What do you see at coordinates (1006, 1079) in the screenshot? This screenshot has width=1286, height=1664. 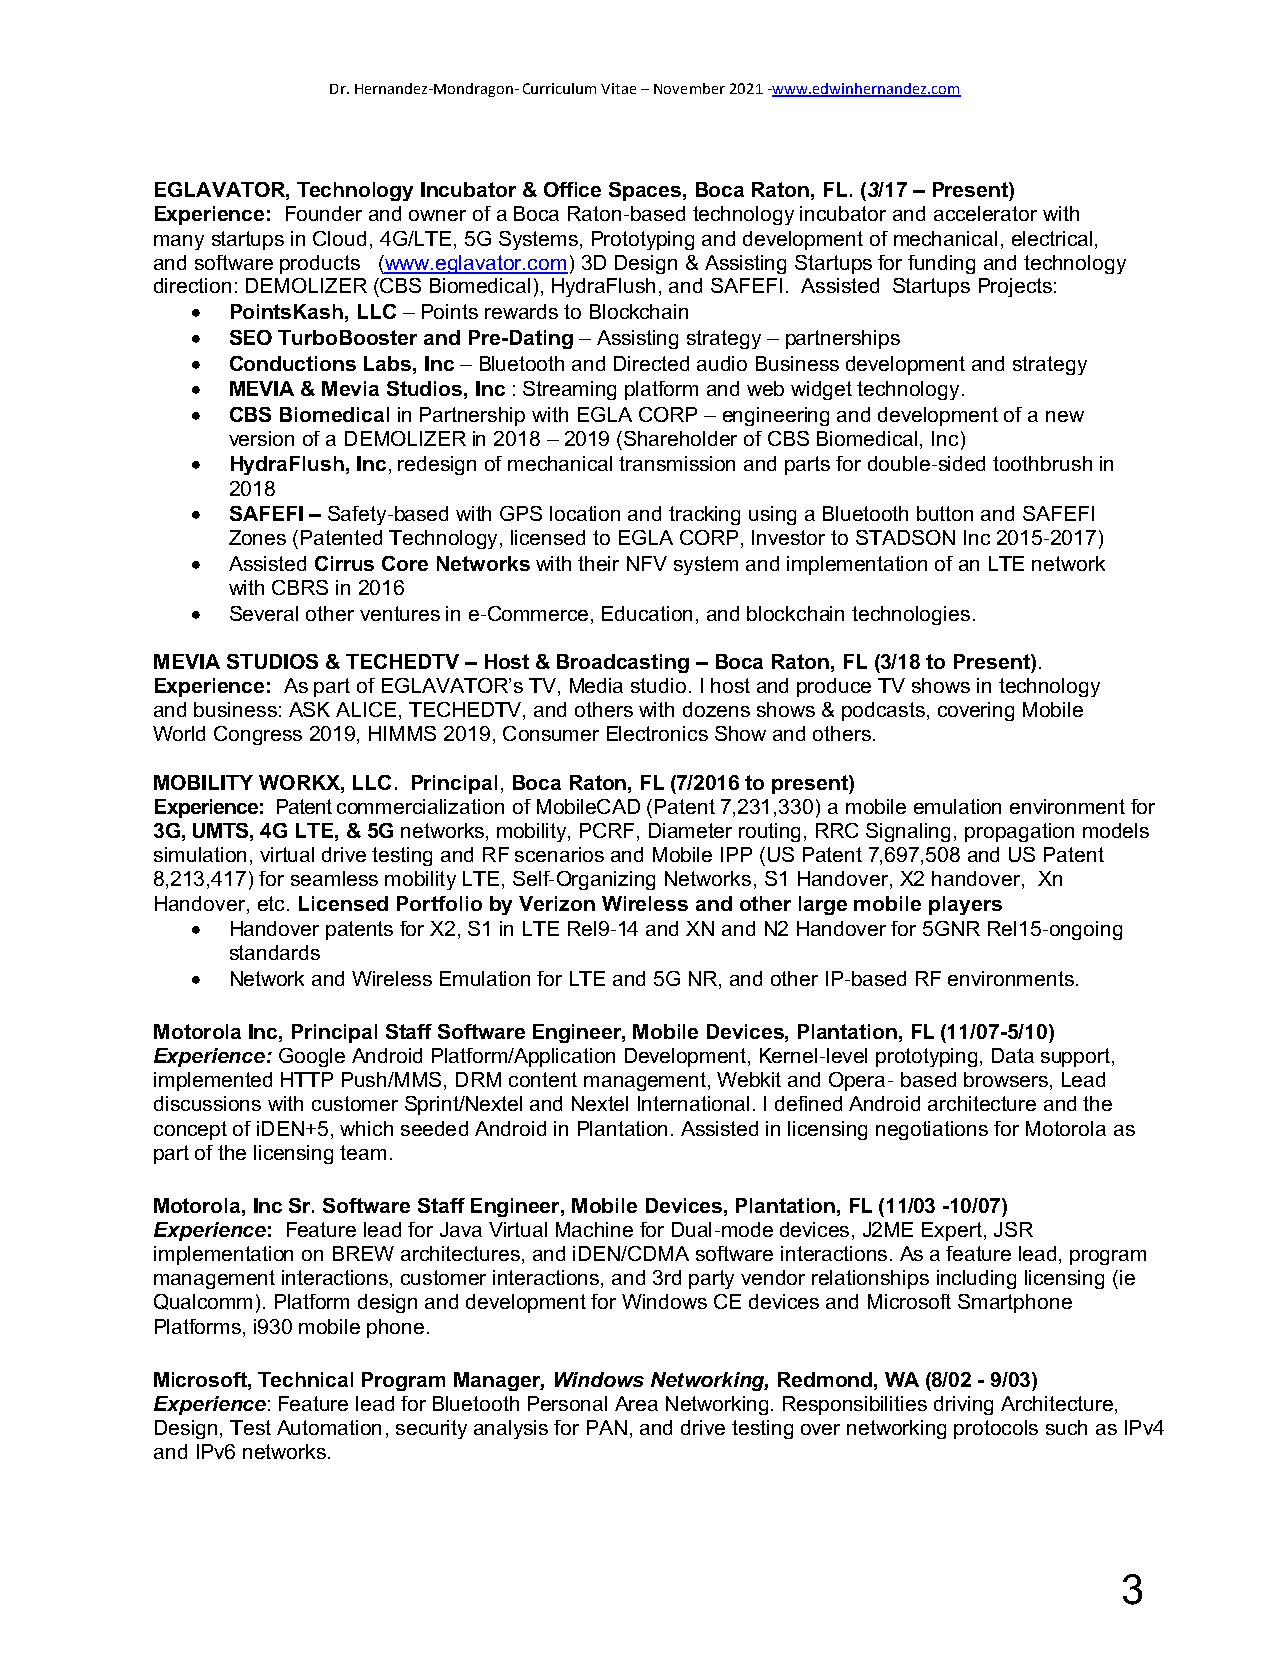 I see `browsers` at bounding box center [1006, 1079].
